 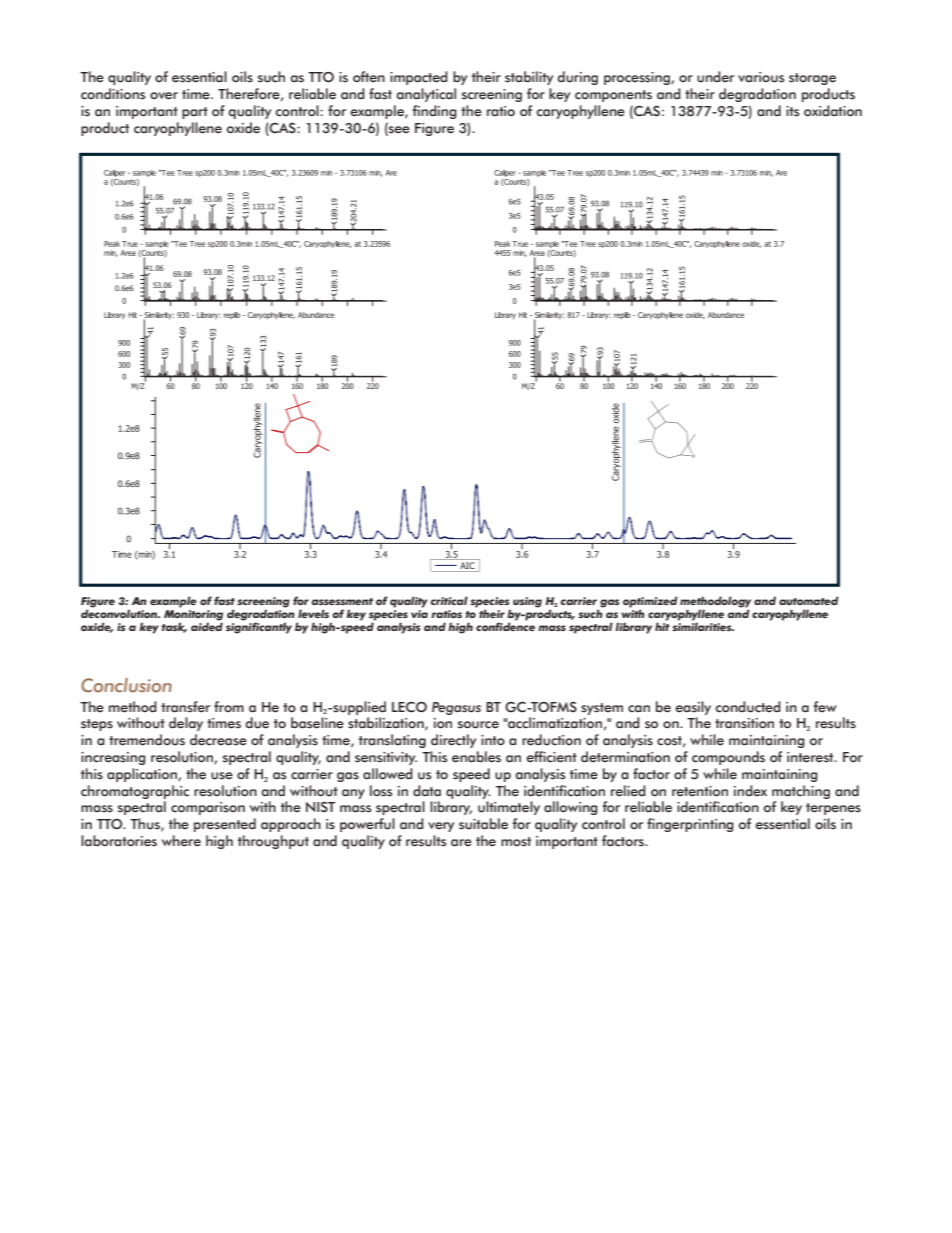 I want to click on automated, so click(x=809, y=600).
